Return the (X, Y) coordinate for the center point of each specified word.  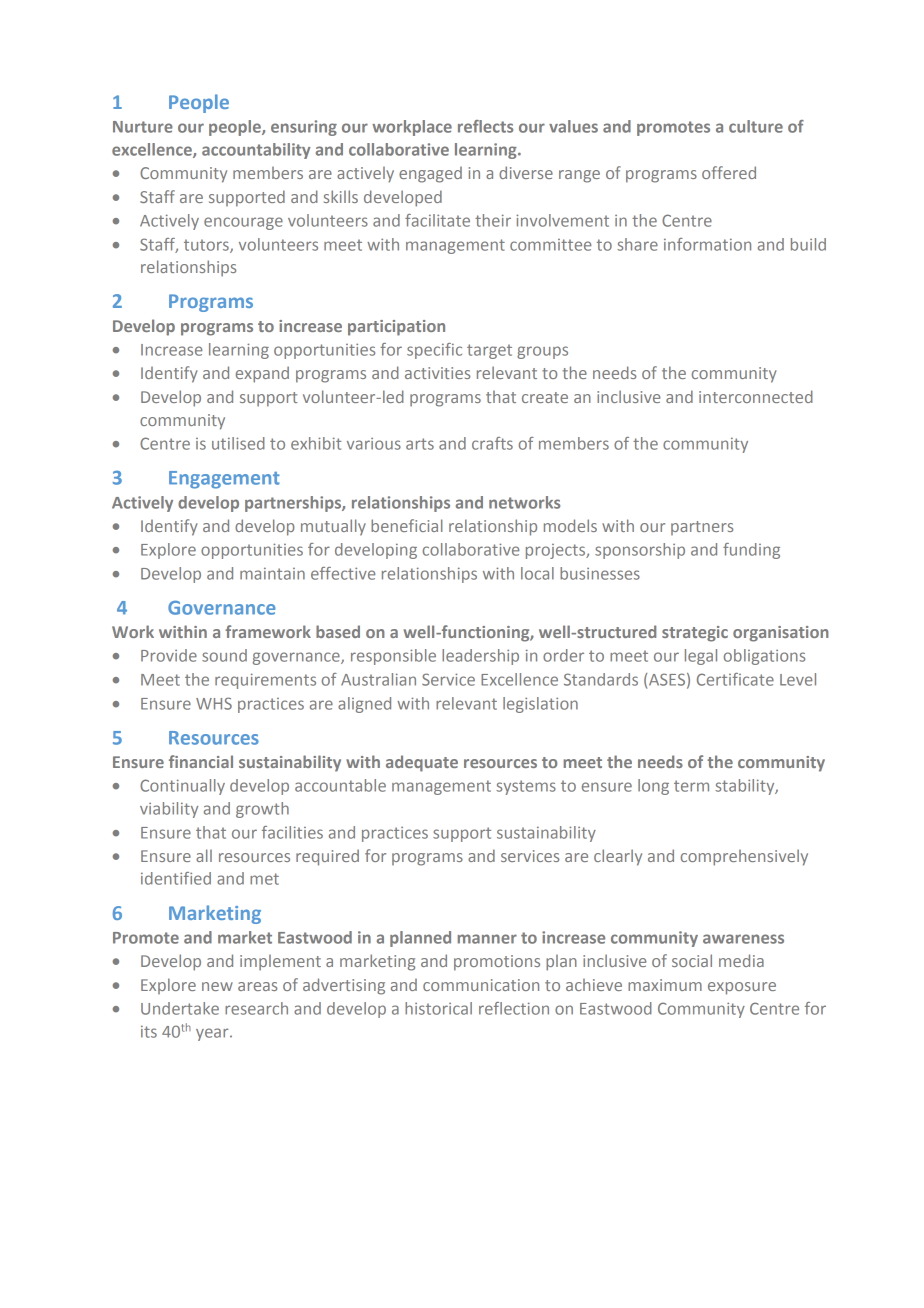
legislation (540, 705)
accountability (256, 151)
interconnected (756, 396)
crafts (492, 443)
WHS (214, 703)
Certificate (735, 679)
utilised (238, 443)
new (217, 986)
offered (729, 172)
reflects (485, 126)
